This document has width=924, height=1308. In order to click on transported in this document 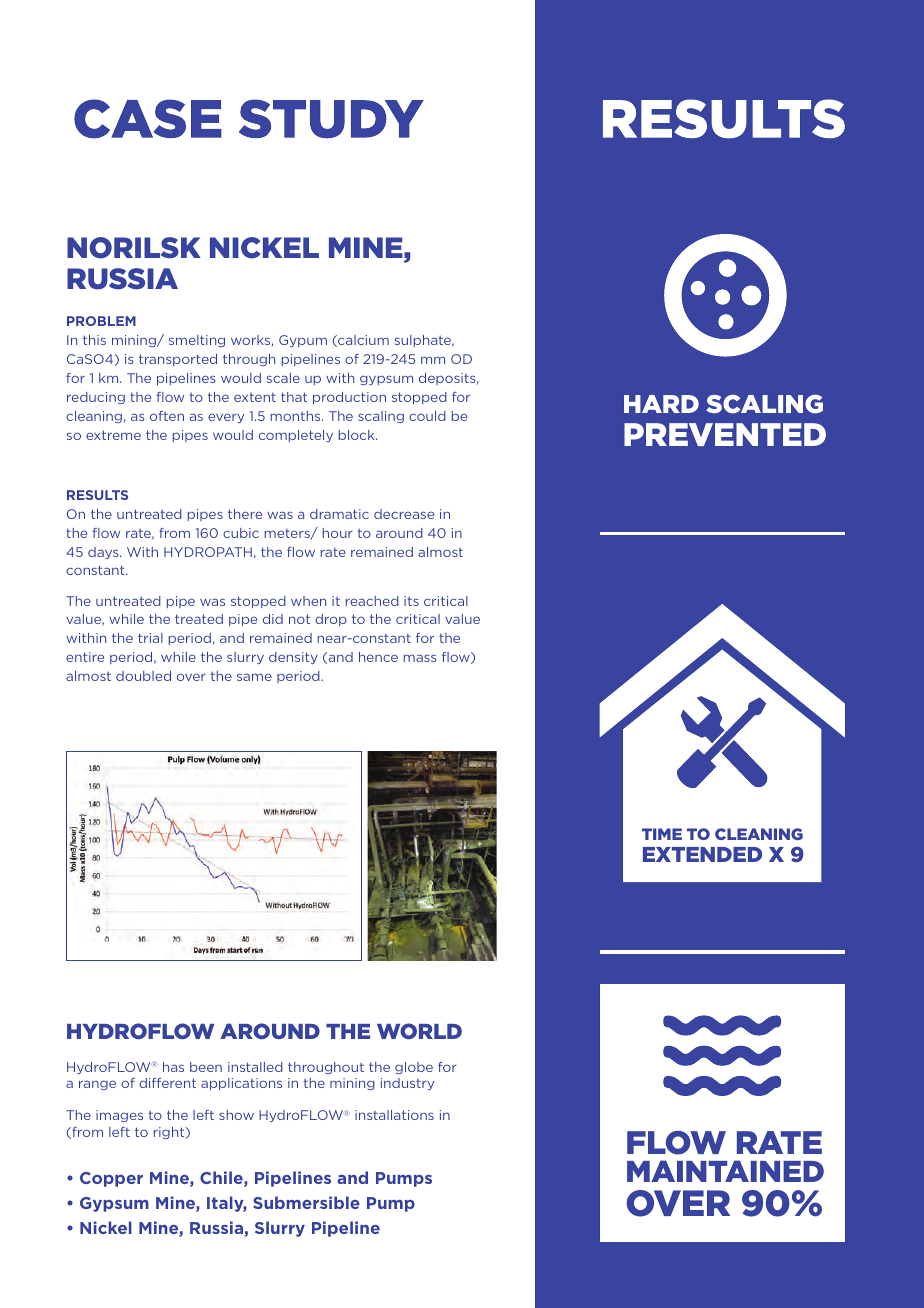, I will do `click(178, 360)`.
